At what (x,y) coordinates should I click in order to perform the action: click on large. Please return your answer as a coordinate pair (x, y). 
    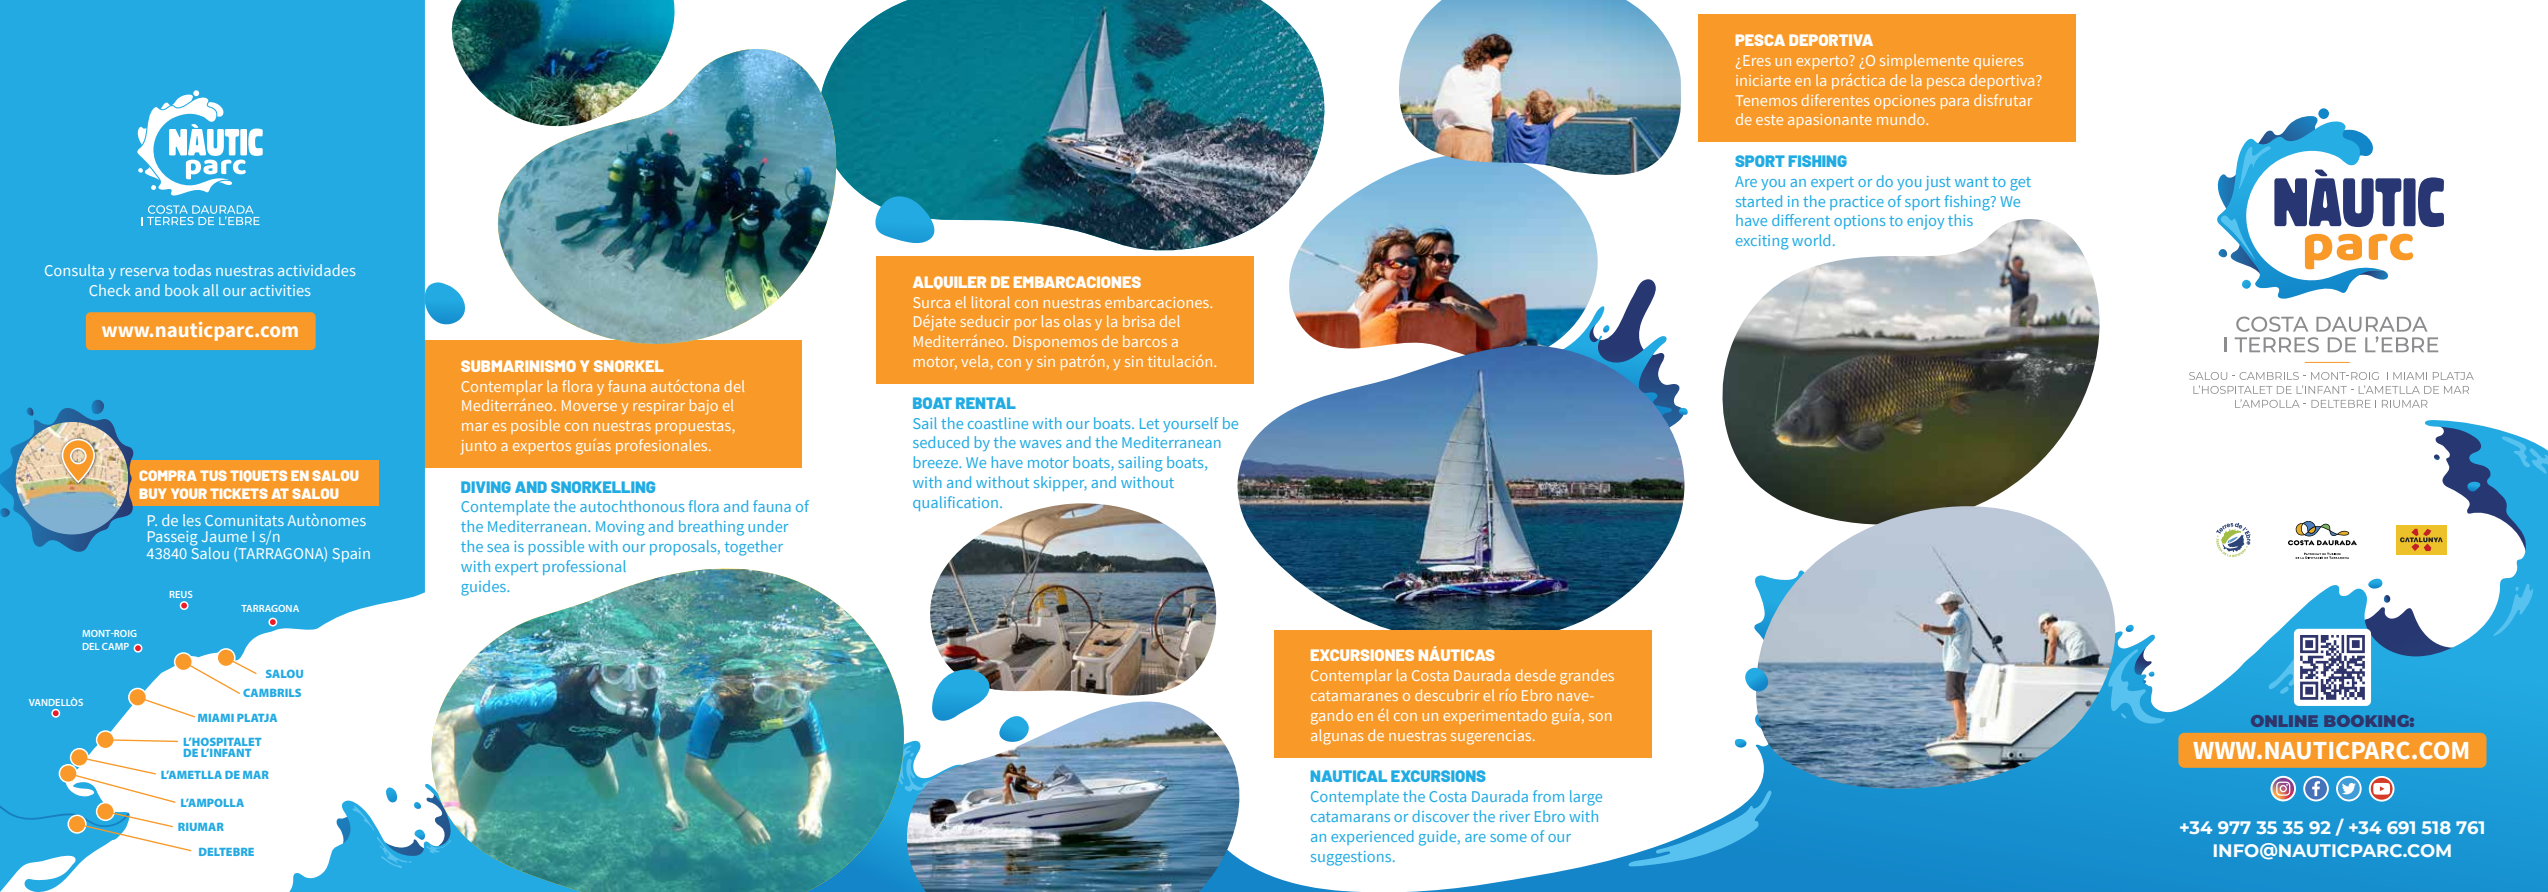
    Looking at the image, I should click on (1586, 798).
